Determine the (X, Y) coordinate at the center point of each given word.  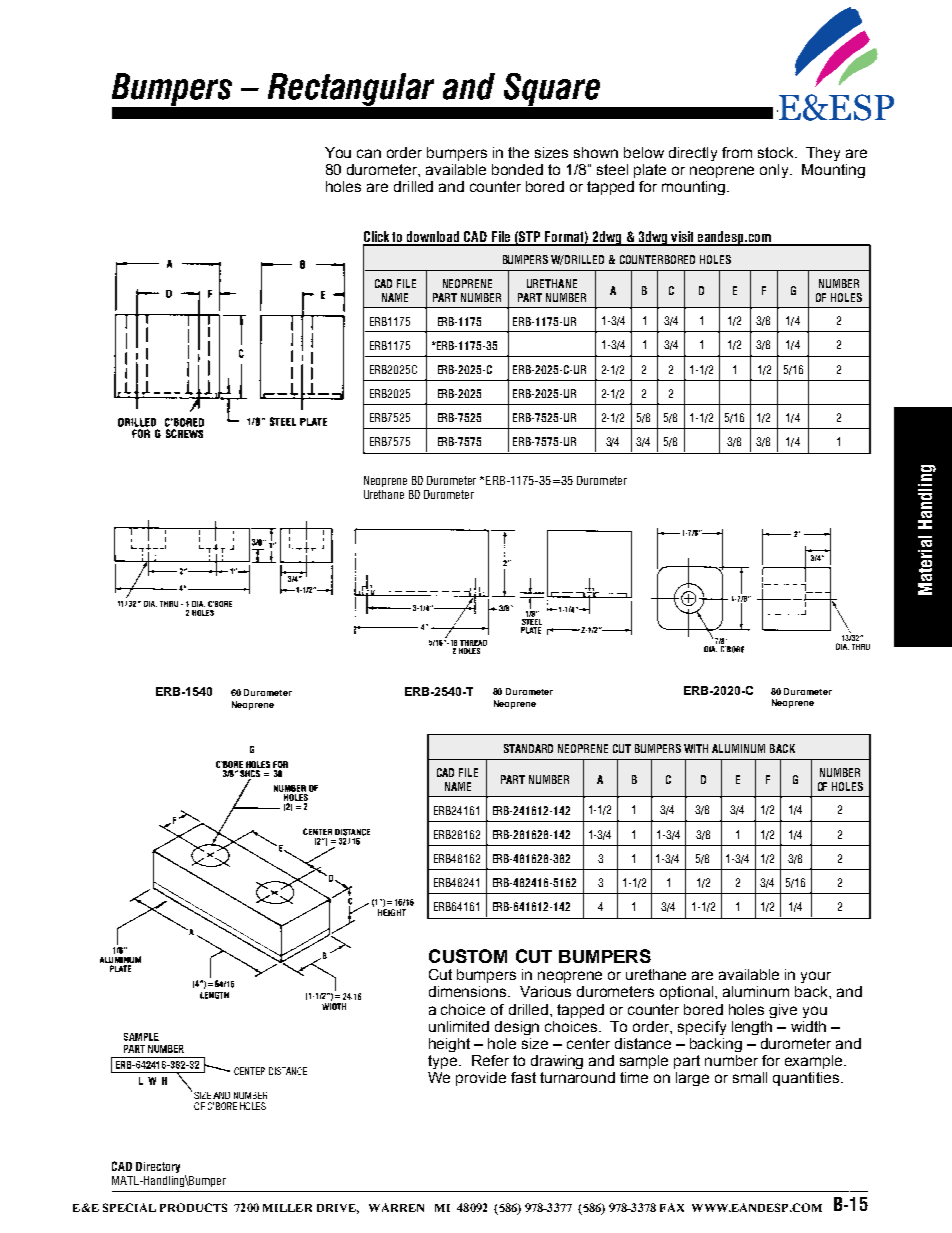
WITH (696, 748)
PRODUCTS (193, 1207)
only (775, 171)
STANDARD (528, 748)
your (816, 977)
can (369, 153)
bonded (517, 169)
